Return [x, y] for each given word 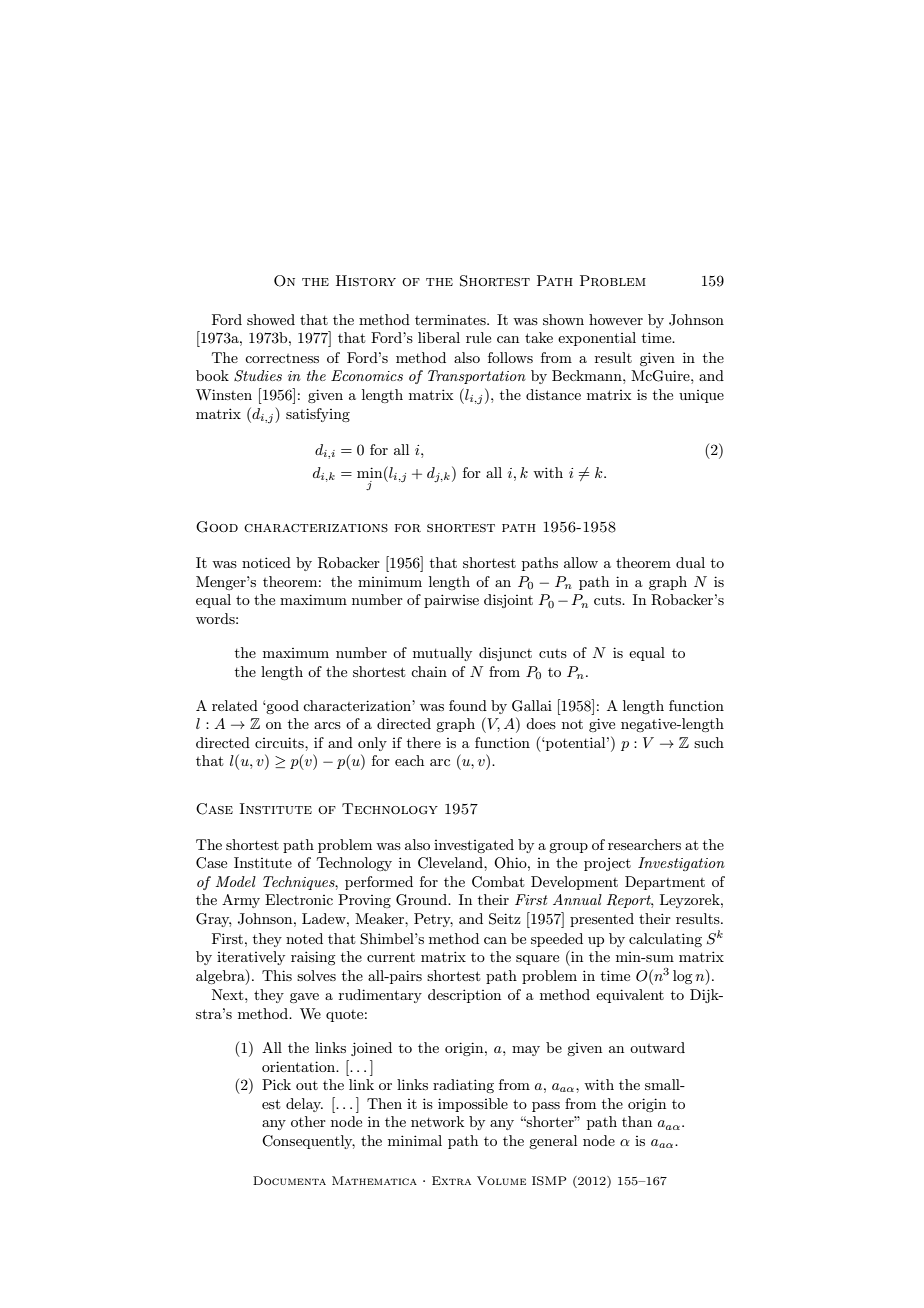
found [468, 705]
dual [690, 562]
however [616, 319]
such [709, 742]
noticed [266, 562]
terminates [451, 319]
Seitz [505, 919]
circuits [280, 742]
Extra [451, 1180]
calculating [665, 940]
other [308, 1121]
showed [271, 319]
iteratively [251, 958]
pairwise [451, 601]
